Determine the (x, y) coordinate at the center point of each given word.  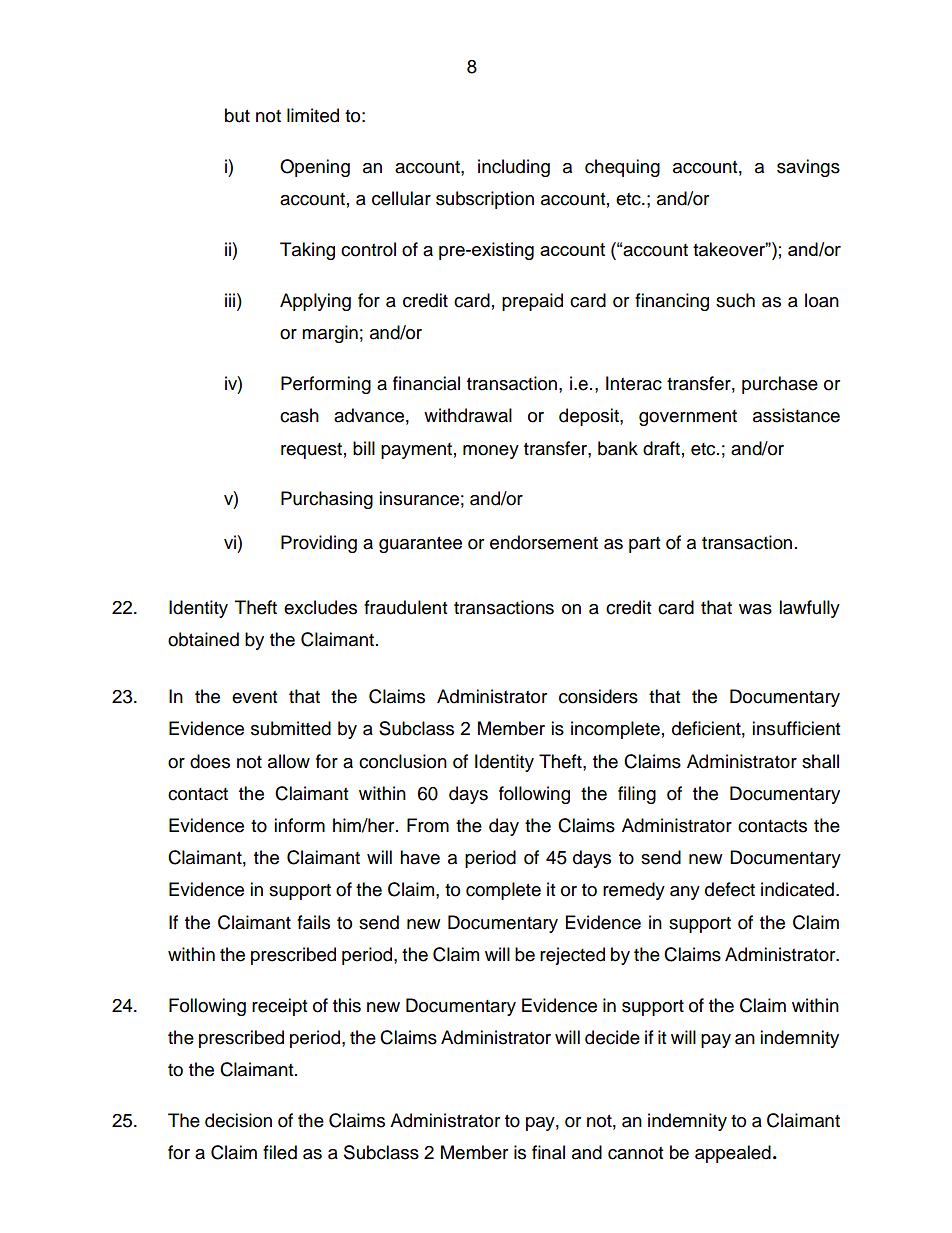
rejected (572, 956)
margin (330, 334)
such (735, 300)
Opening (315, 168)
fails (313, 922)
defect (730, 889)
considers (598, 696)
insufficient (796, 728)
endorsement (544, 542)
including (514, 168)
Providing (319, 544)
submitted (291, 728)
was (755, 609)
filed (280, 1152)
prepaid (532, 302)
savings (808, 168)
